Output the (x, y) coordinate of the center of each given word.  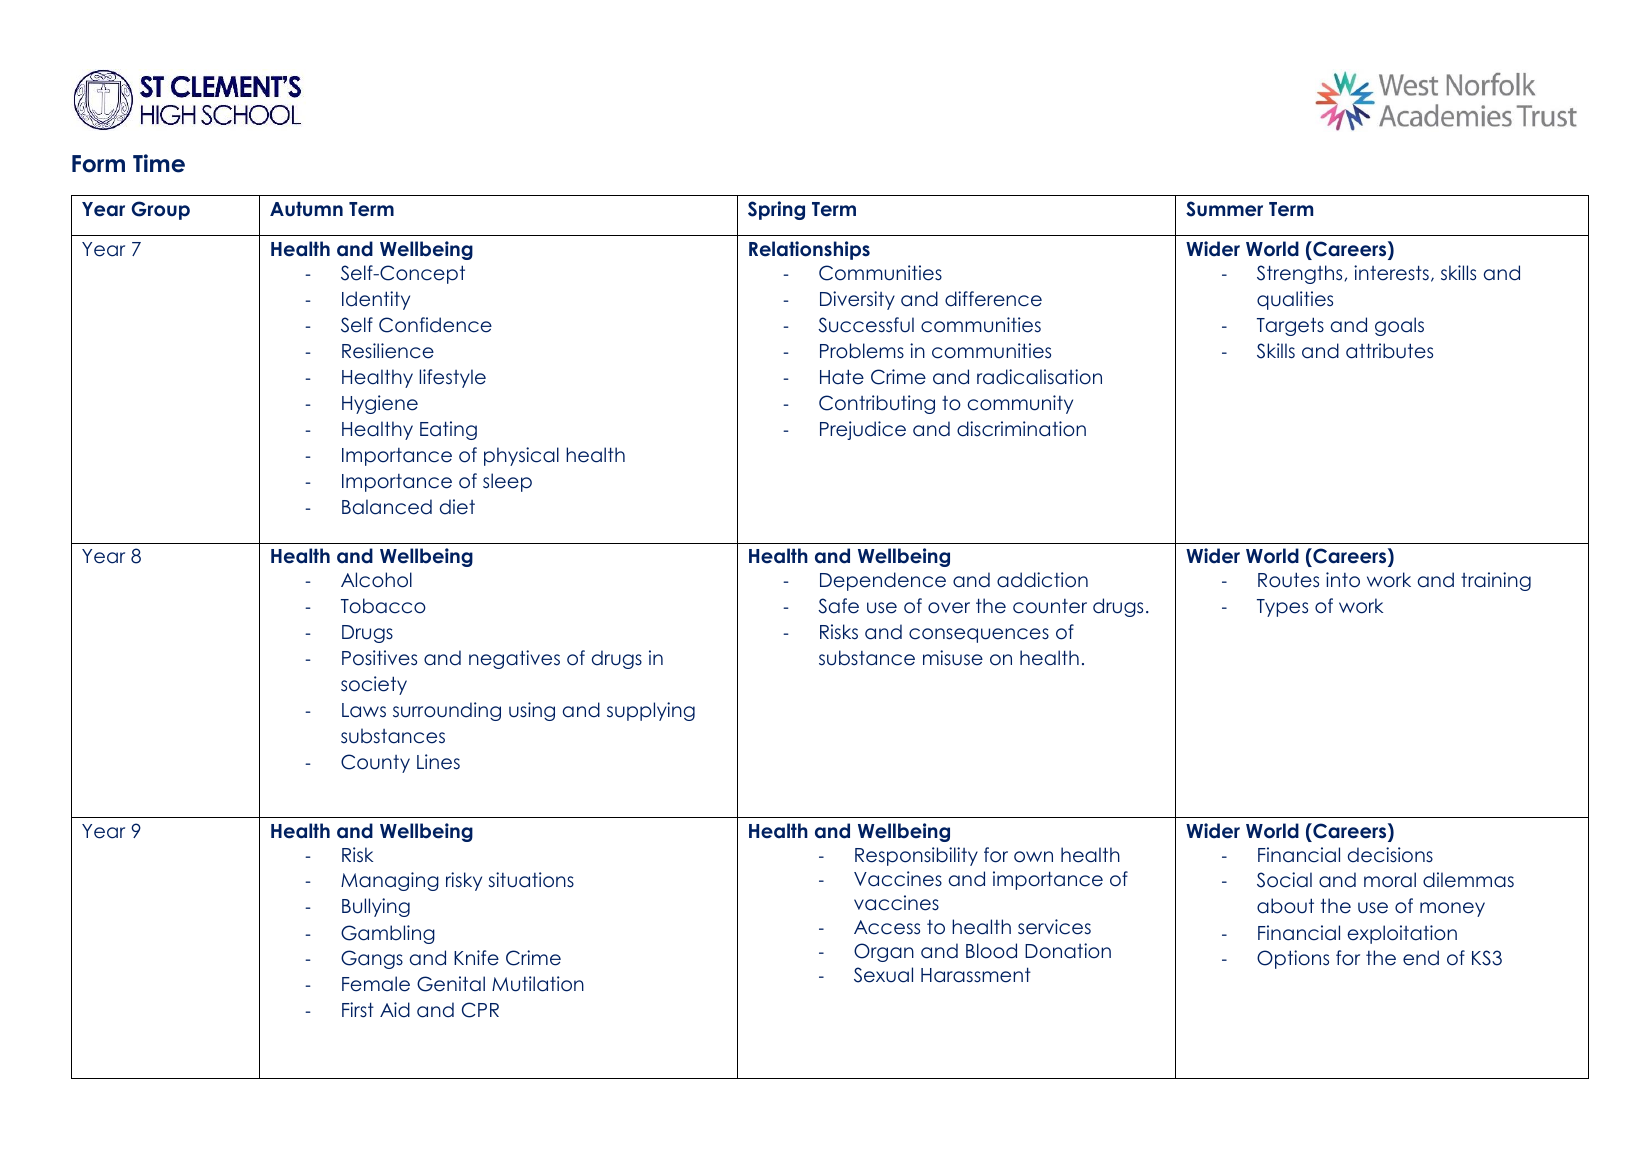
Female (376, 984)
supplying (651, 711)
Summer (1224, 209)
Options (1293, 959)
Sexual (883, 975)
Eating (448, 430)
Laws (364, 710)
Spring (776, 210)
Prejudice (863, 430)
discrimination (1021, 429)
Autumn (306, 209)
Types (1282, 608)
